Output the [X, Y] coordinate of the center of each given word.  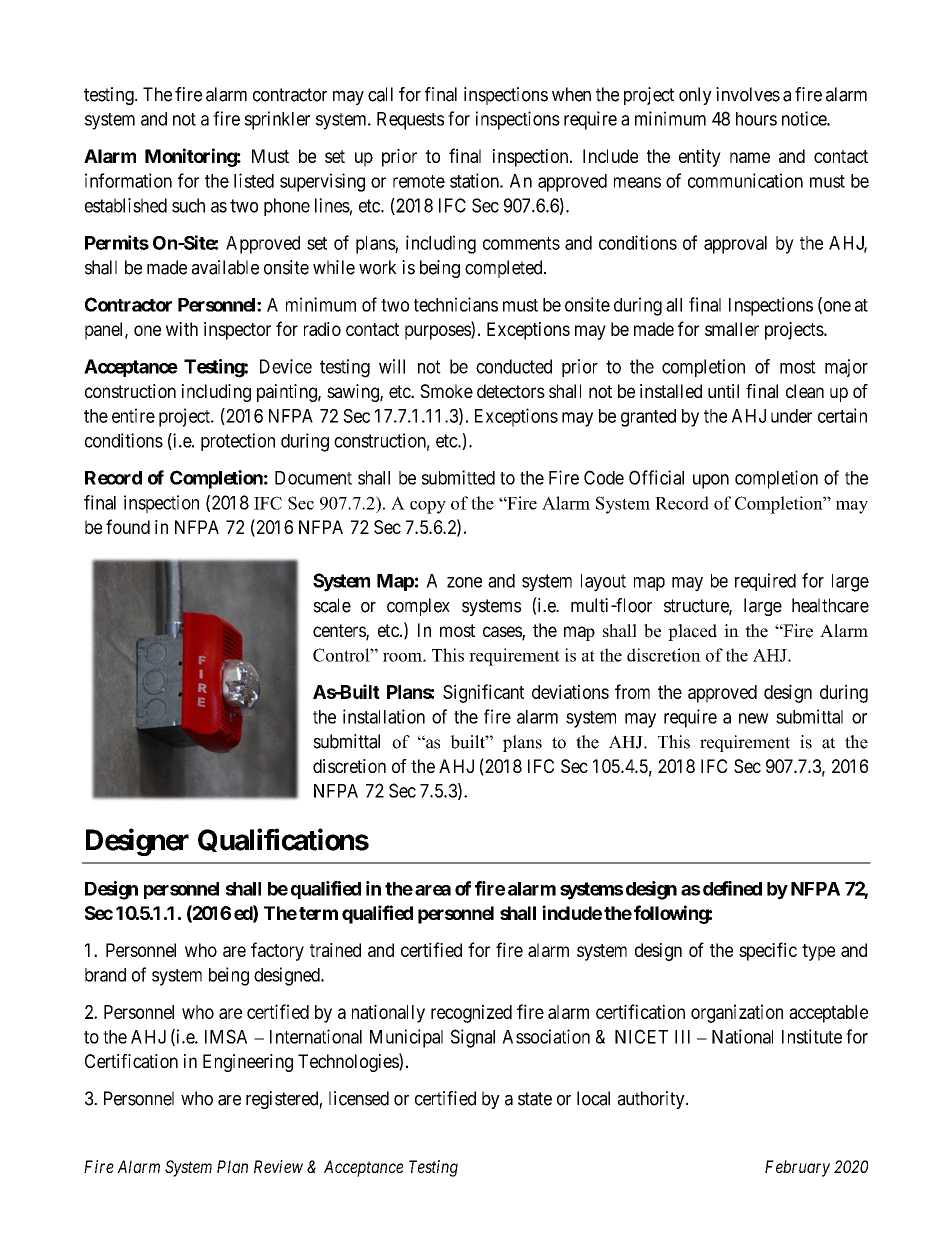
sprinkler [277, 120]
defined [732, 888]
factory [277, 951]
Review [278, 1166]
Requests [410, 121]
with [182, 329]
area [433, 890]
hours [756, 119]
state [535, 1099]
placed [692, 632]
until [723, 391]
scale [332, 605]
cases [503, 633]
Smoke [446, 391]
